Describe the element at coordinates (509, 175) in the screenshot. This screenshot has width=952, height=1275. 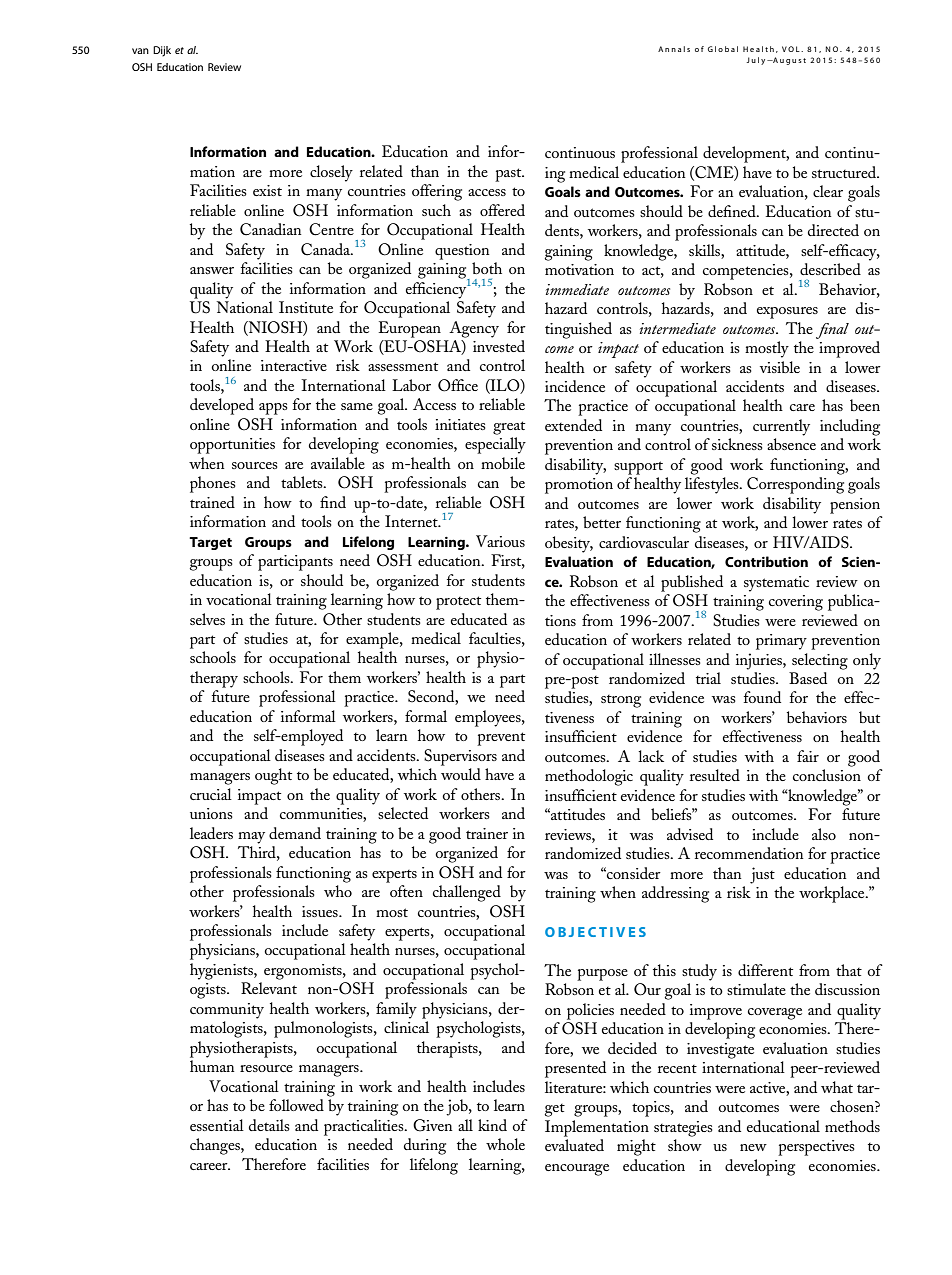
I see `past` at that location.
